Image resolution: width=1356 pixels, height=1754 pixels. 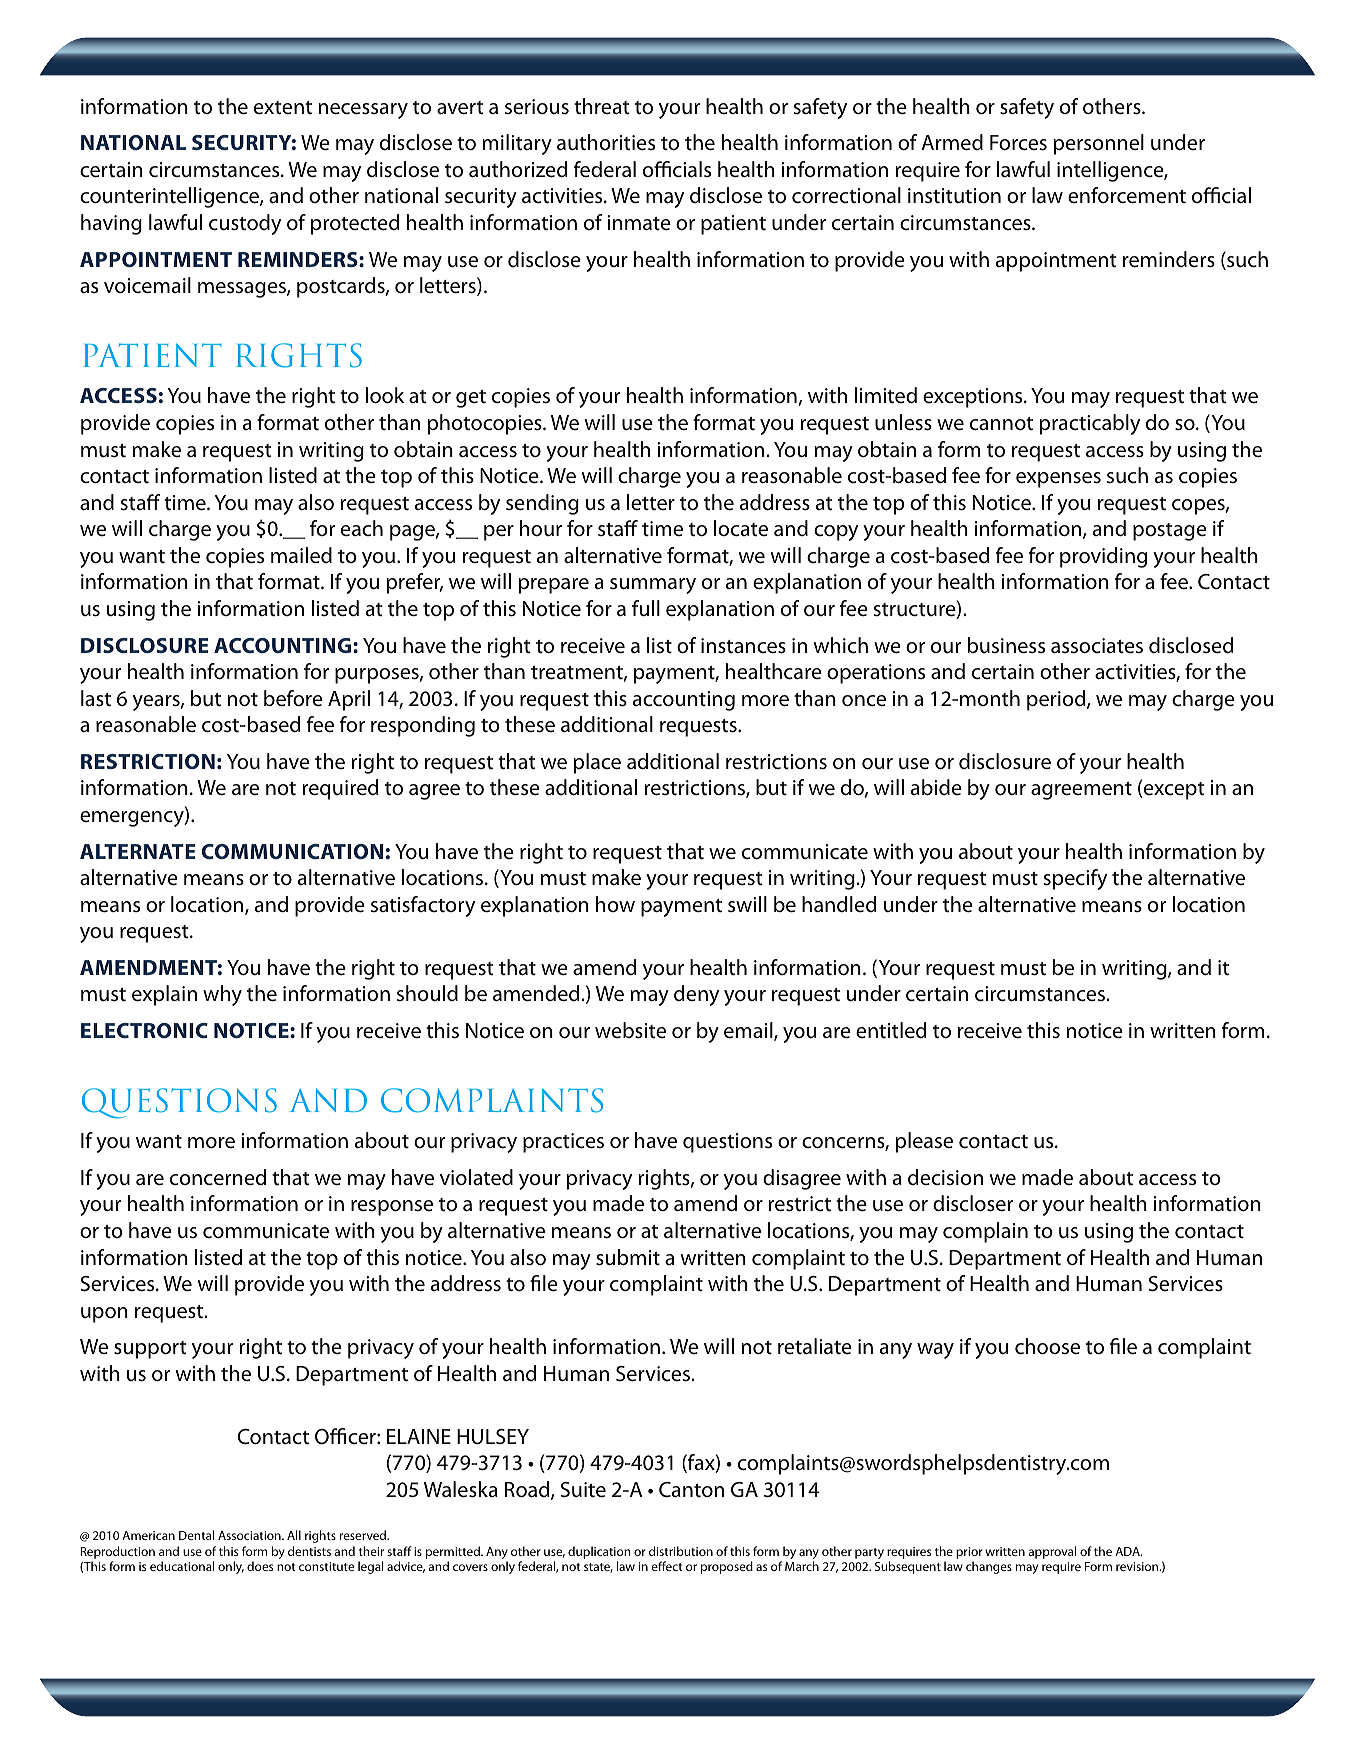 What do you see at coordinates (1018, 143) in the document?
I see `Forces` at bounding box center [1018, 143].
